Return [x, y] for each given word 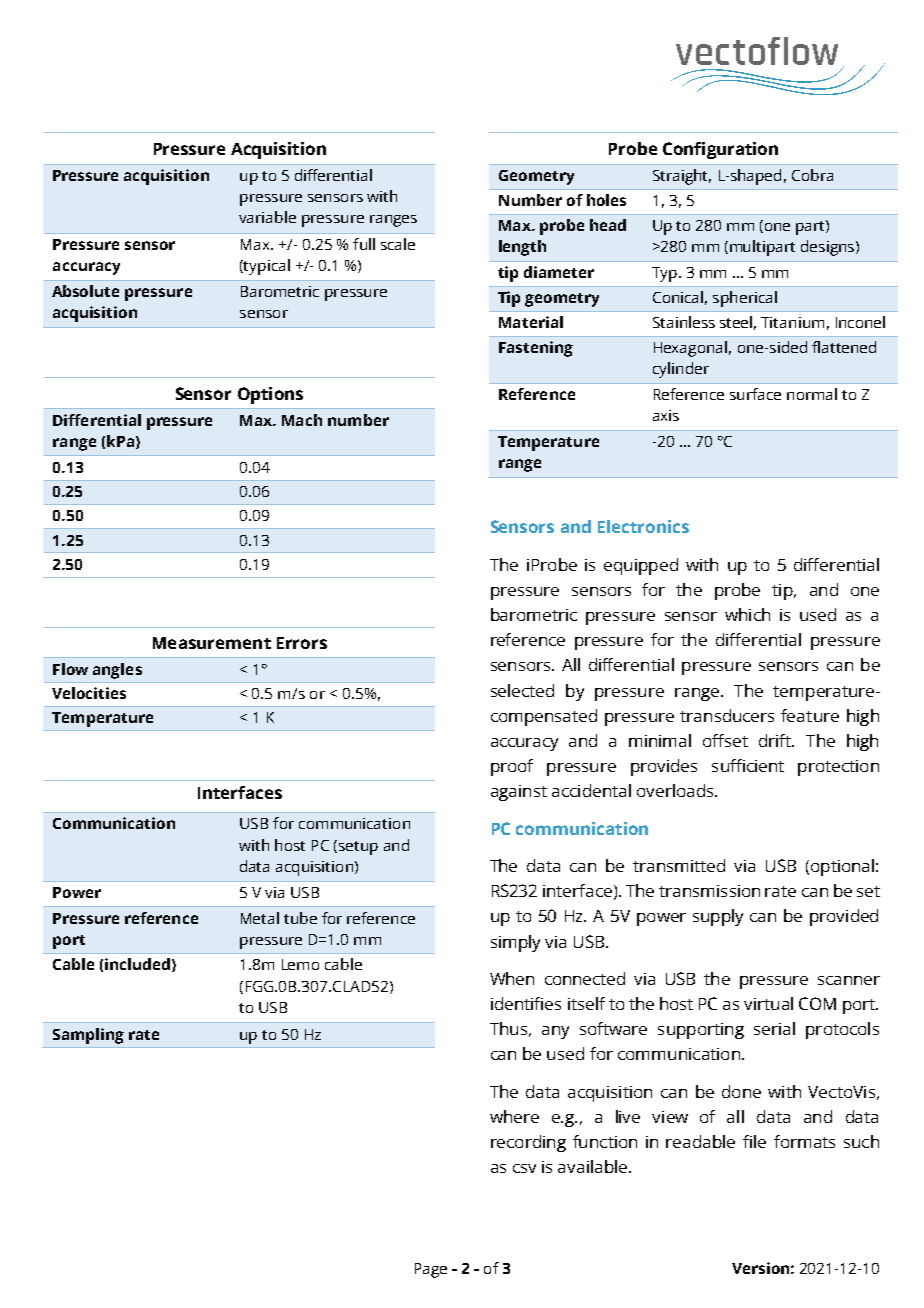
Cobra [812, 175]
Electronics [643, 526]
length [522, 248]
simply [515, 943]
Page [431, 1270]
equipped [641, 566]
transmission [709, 891]
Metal [260, 918]
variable [267, 217]
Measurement [212, 643]
